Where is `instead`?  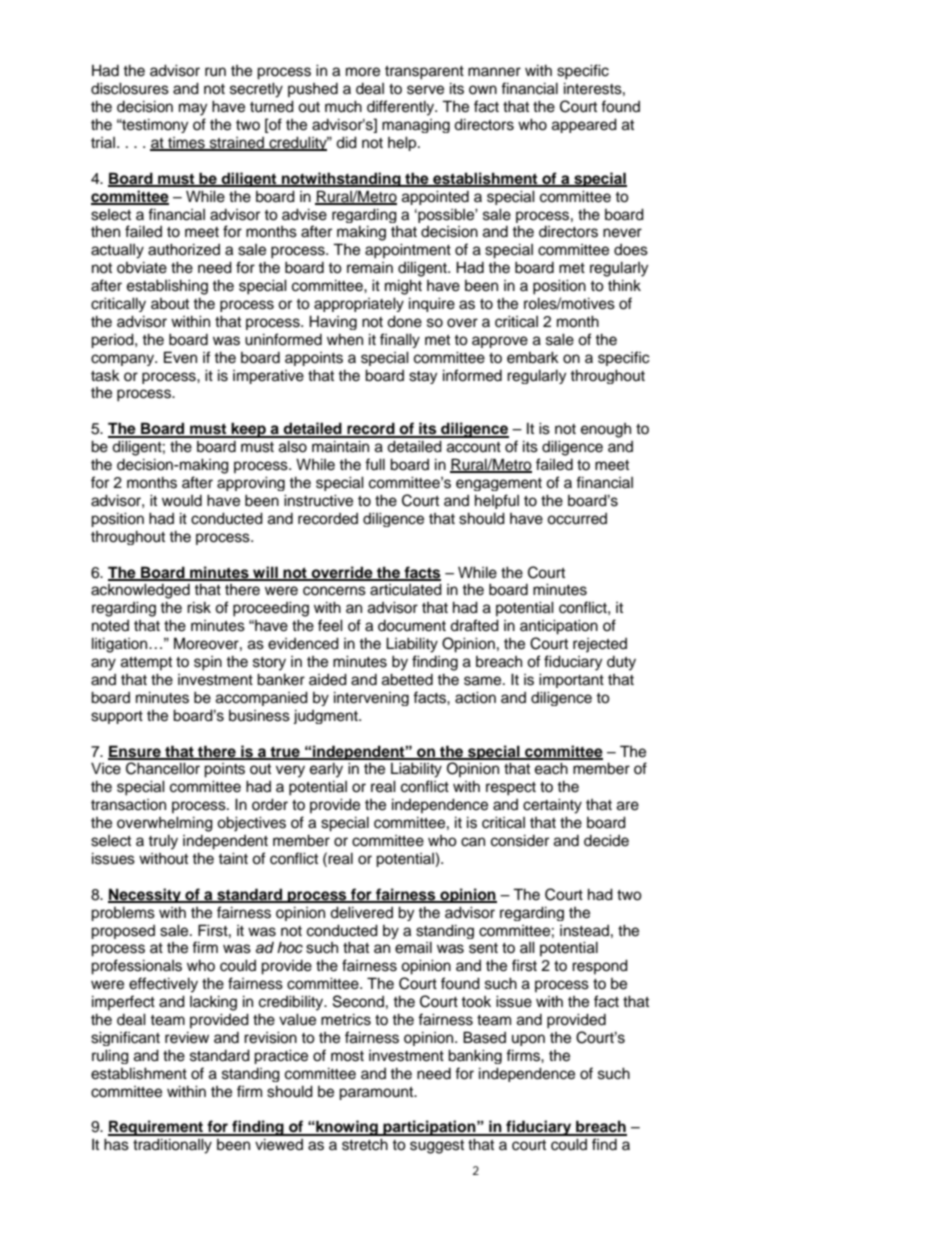 instead is located at coordinates (584, 931).
